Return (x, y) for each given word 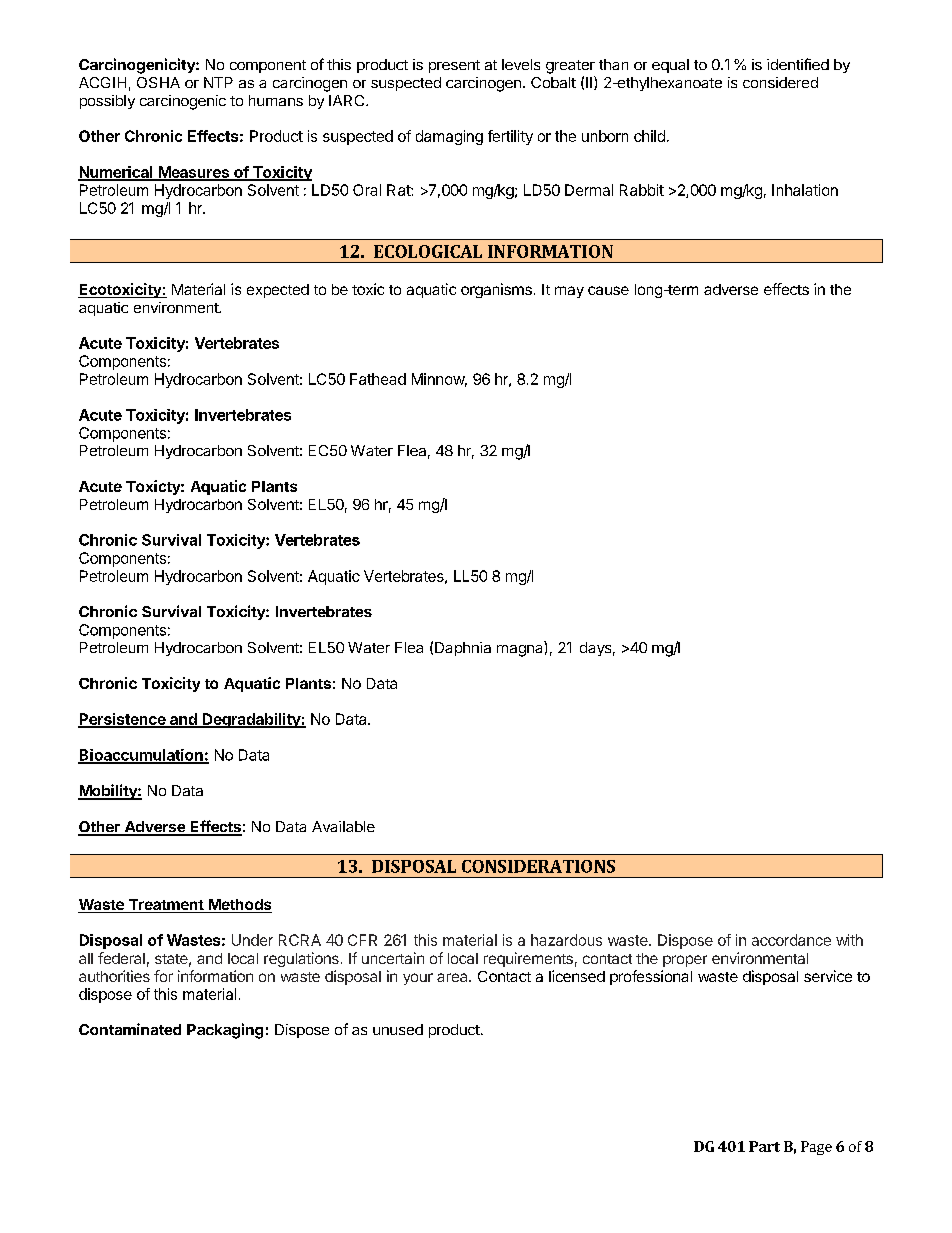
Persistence (123, 720)
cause (608, 290)
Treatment (166, 906)
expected (278, 291)
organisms (496, 290)
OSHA (158, 82)
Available (343, 826)
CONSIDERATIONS (538, 866)
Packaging (225, 1031)
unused (398, 1029)
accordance (791, 940)
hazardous (566, 940)
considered (780, 82)
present (454, 66)
